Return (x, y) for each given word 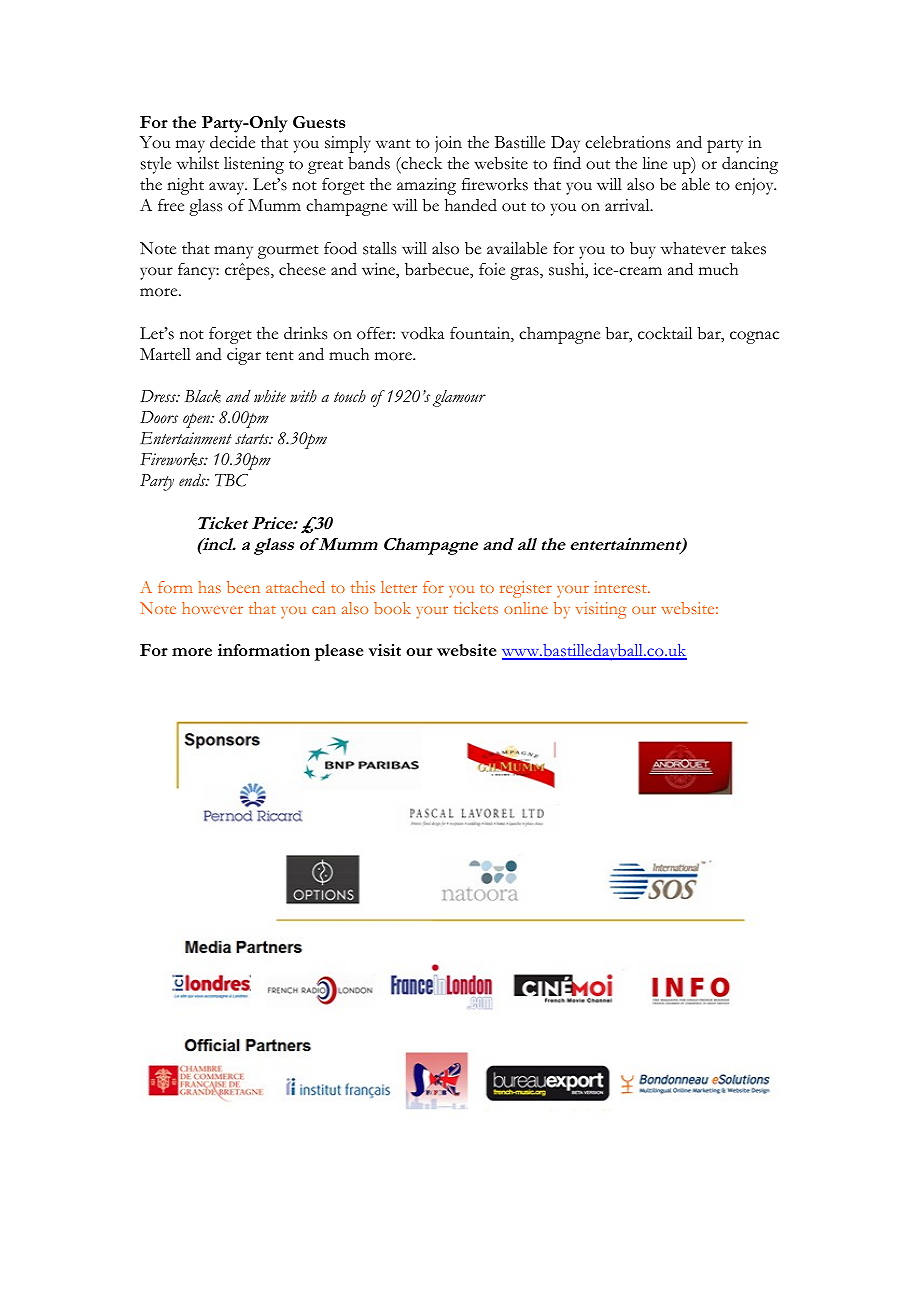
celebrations (627, 142)
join (448, 144)
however (212, 608)
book (392, 608)
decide (232, 142)
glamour (459, 398)
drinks (305, 333)
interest (621, 587)
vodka (422, 333)
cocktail (665, 333)
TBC (231, 480)
